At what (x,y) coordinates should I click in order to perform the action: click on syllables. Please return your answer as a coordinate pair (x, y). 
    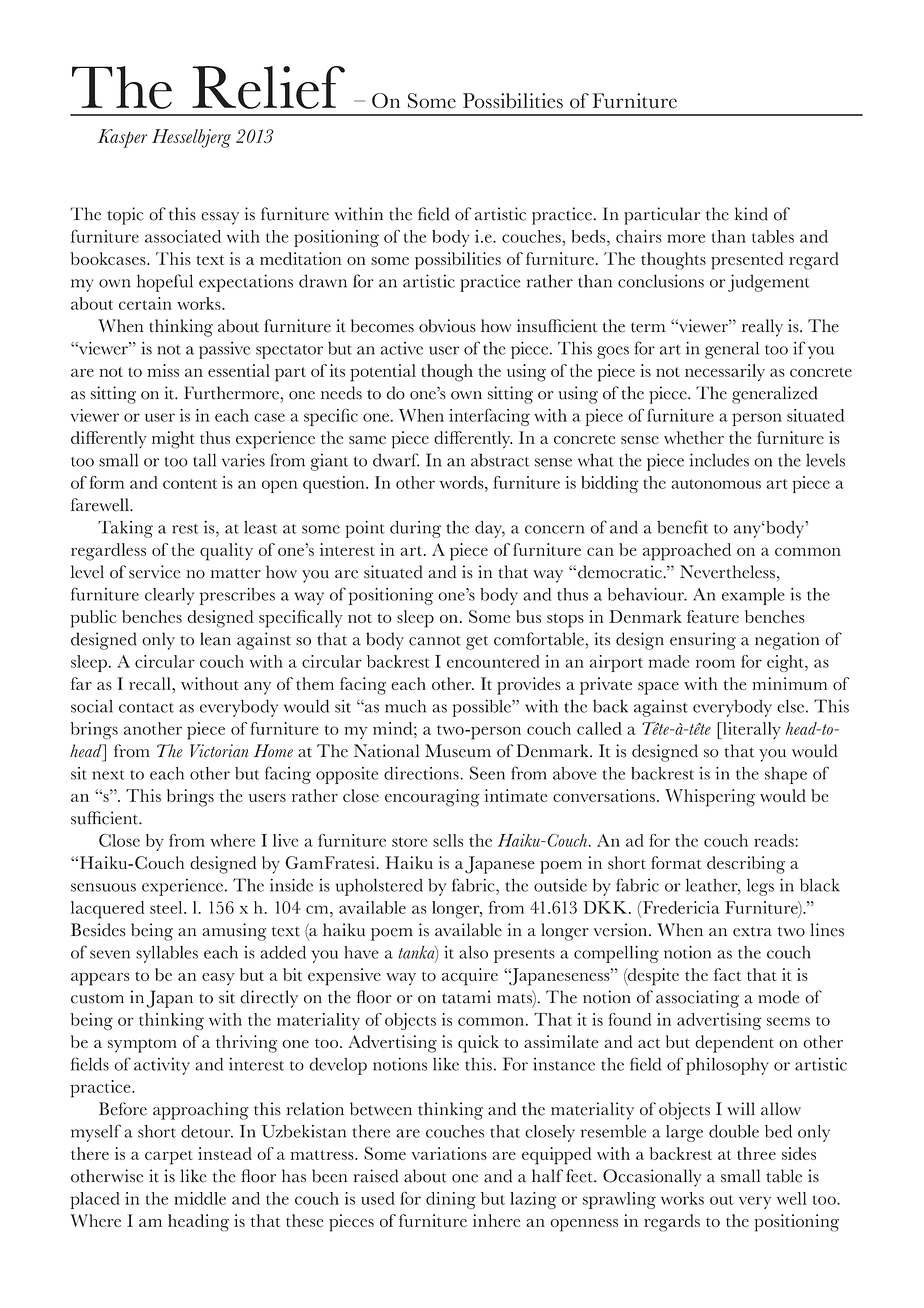
    Looking at the image, I should click on (167, 954).
